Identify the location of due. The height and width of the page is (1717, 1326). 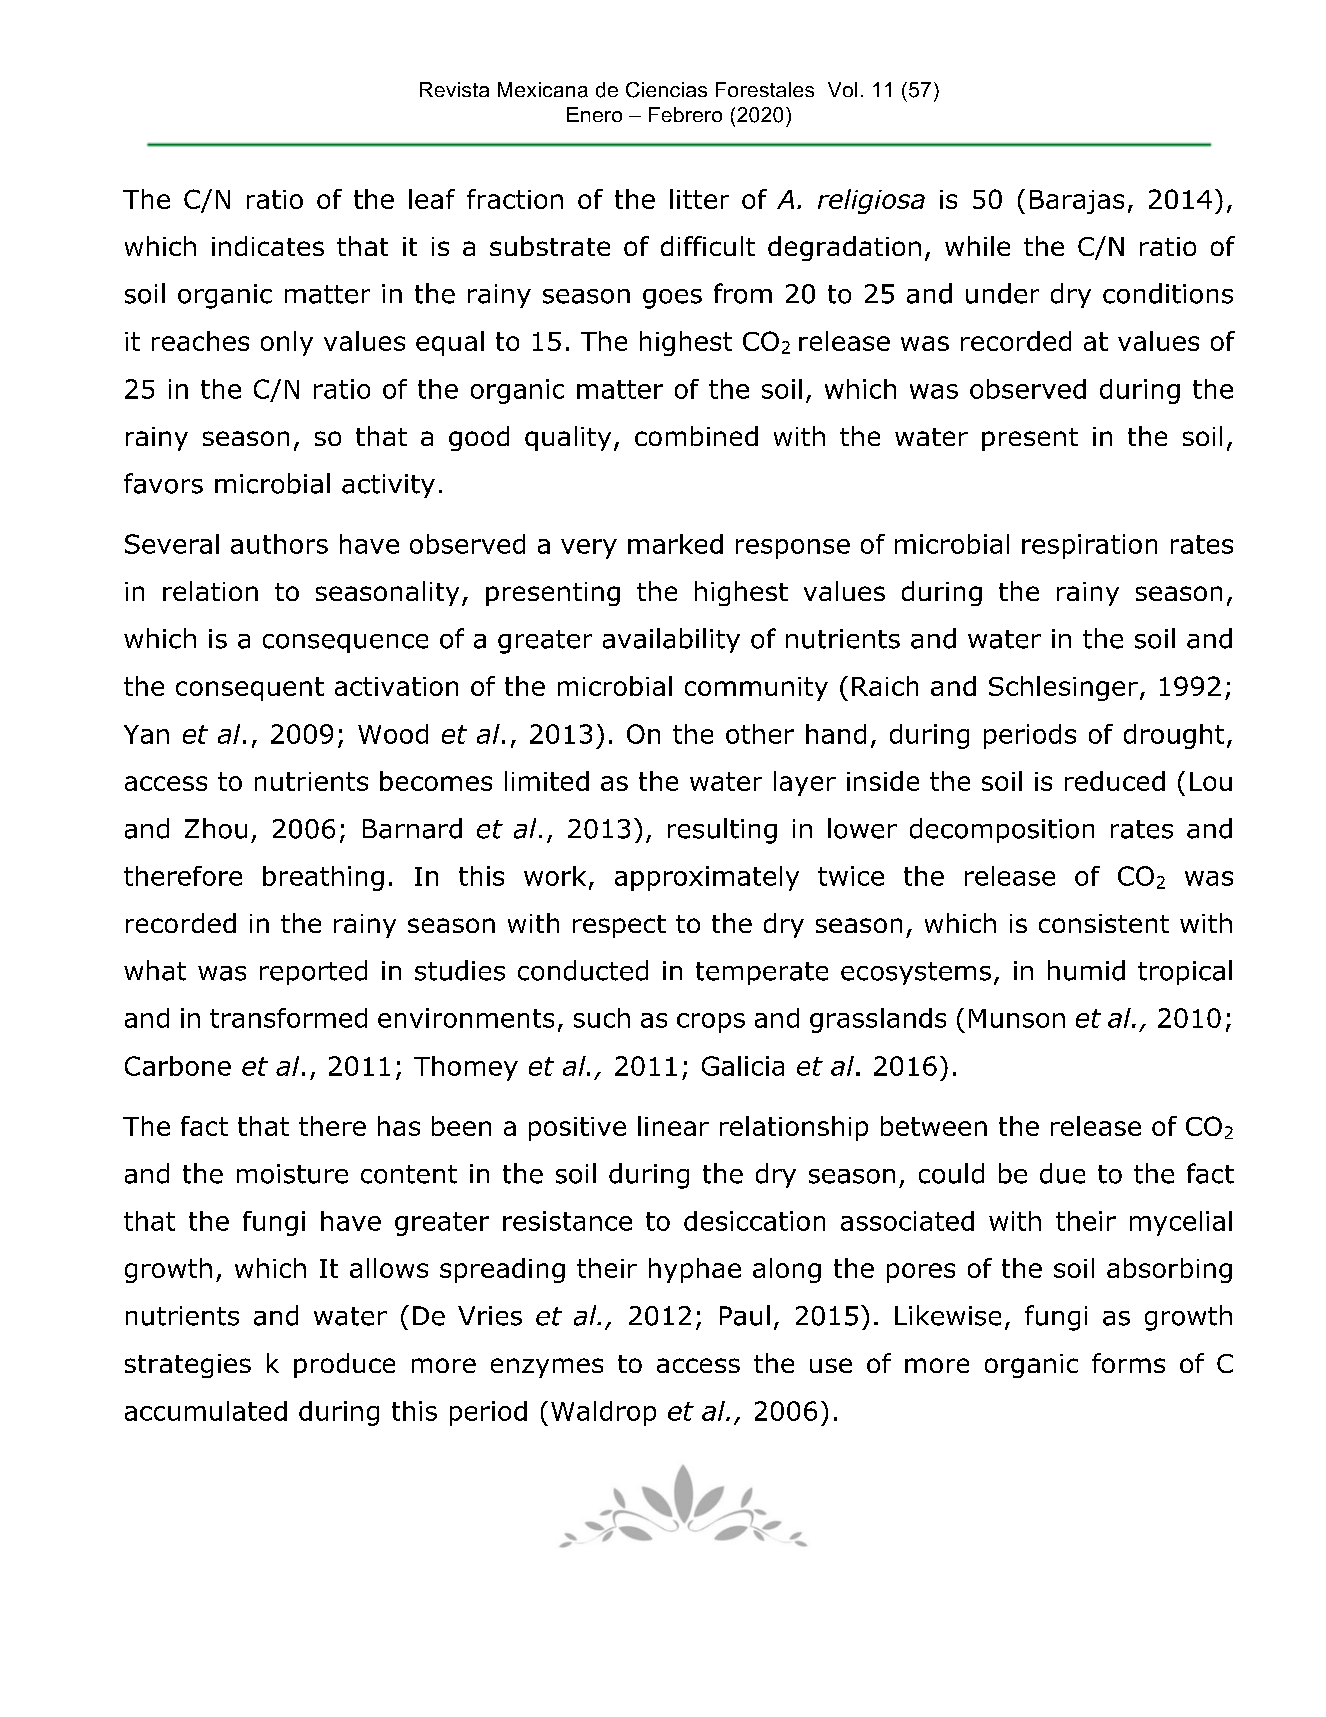
(1062, 1173).
